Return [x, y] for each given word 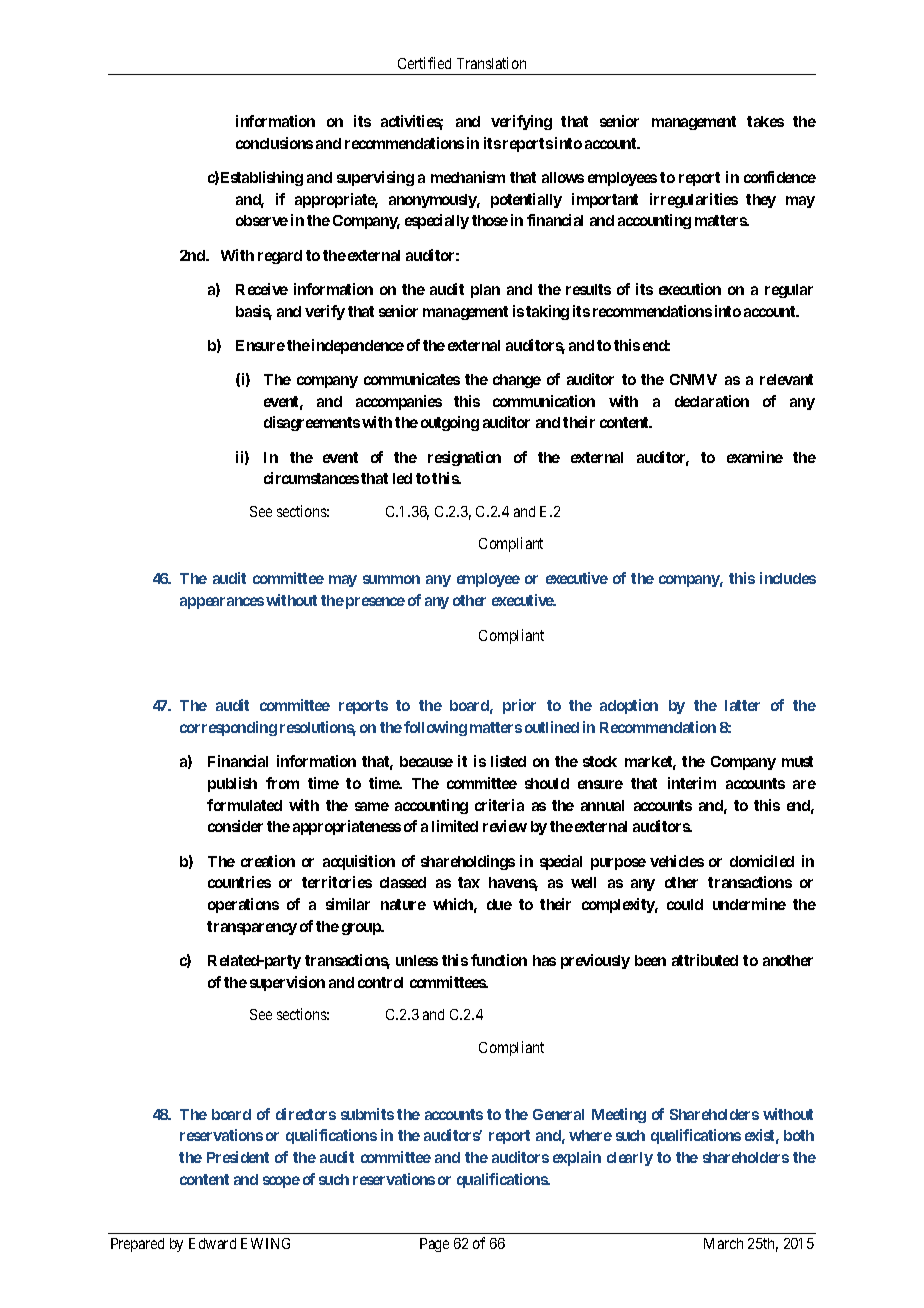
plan [485, 291]
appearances [222, 603]
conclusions [274, 143]
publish [232, 784]
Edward [212, 1243]
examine [755, 457]
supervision [287, 983]
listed [508, 761]
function [499, 960]
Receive [262, 289]
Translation [491, 63]
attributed [705, 960]
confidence [780, 177]
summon [391, 579]
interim [692, 783]
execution [690, 289]
